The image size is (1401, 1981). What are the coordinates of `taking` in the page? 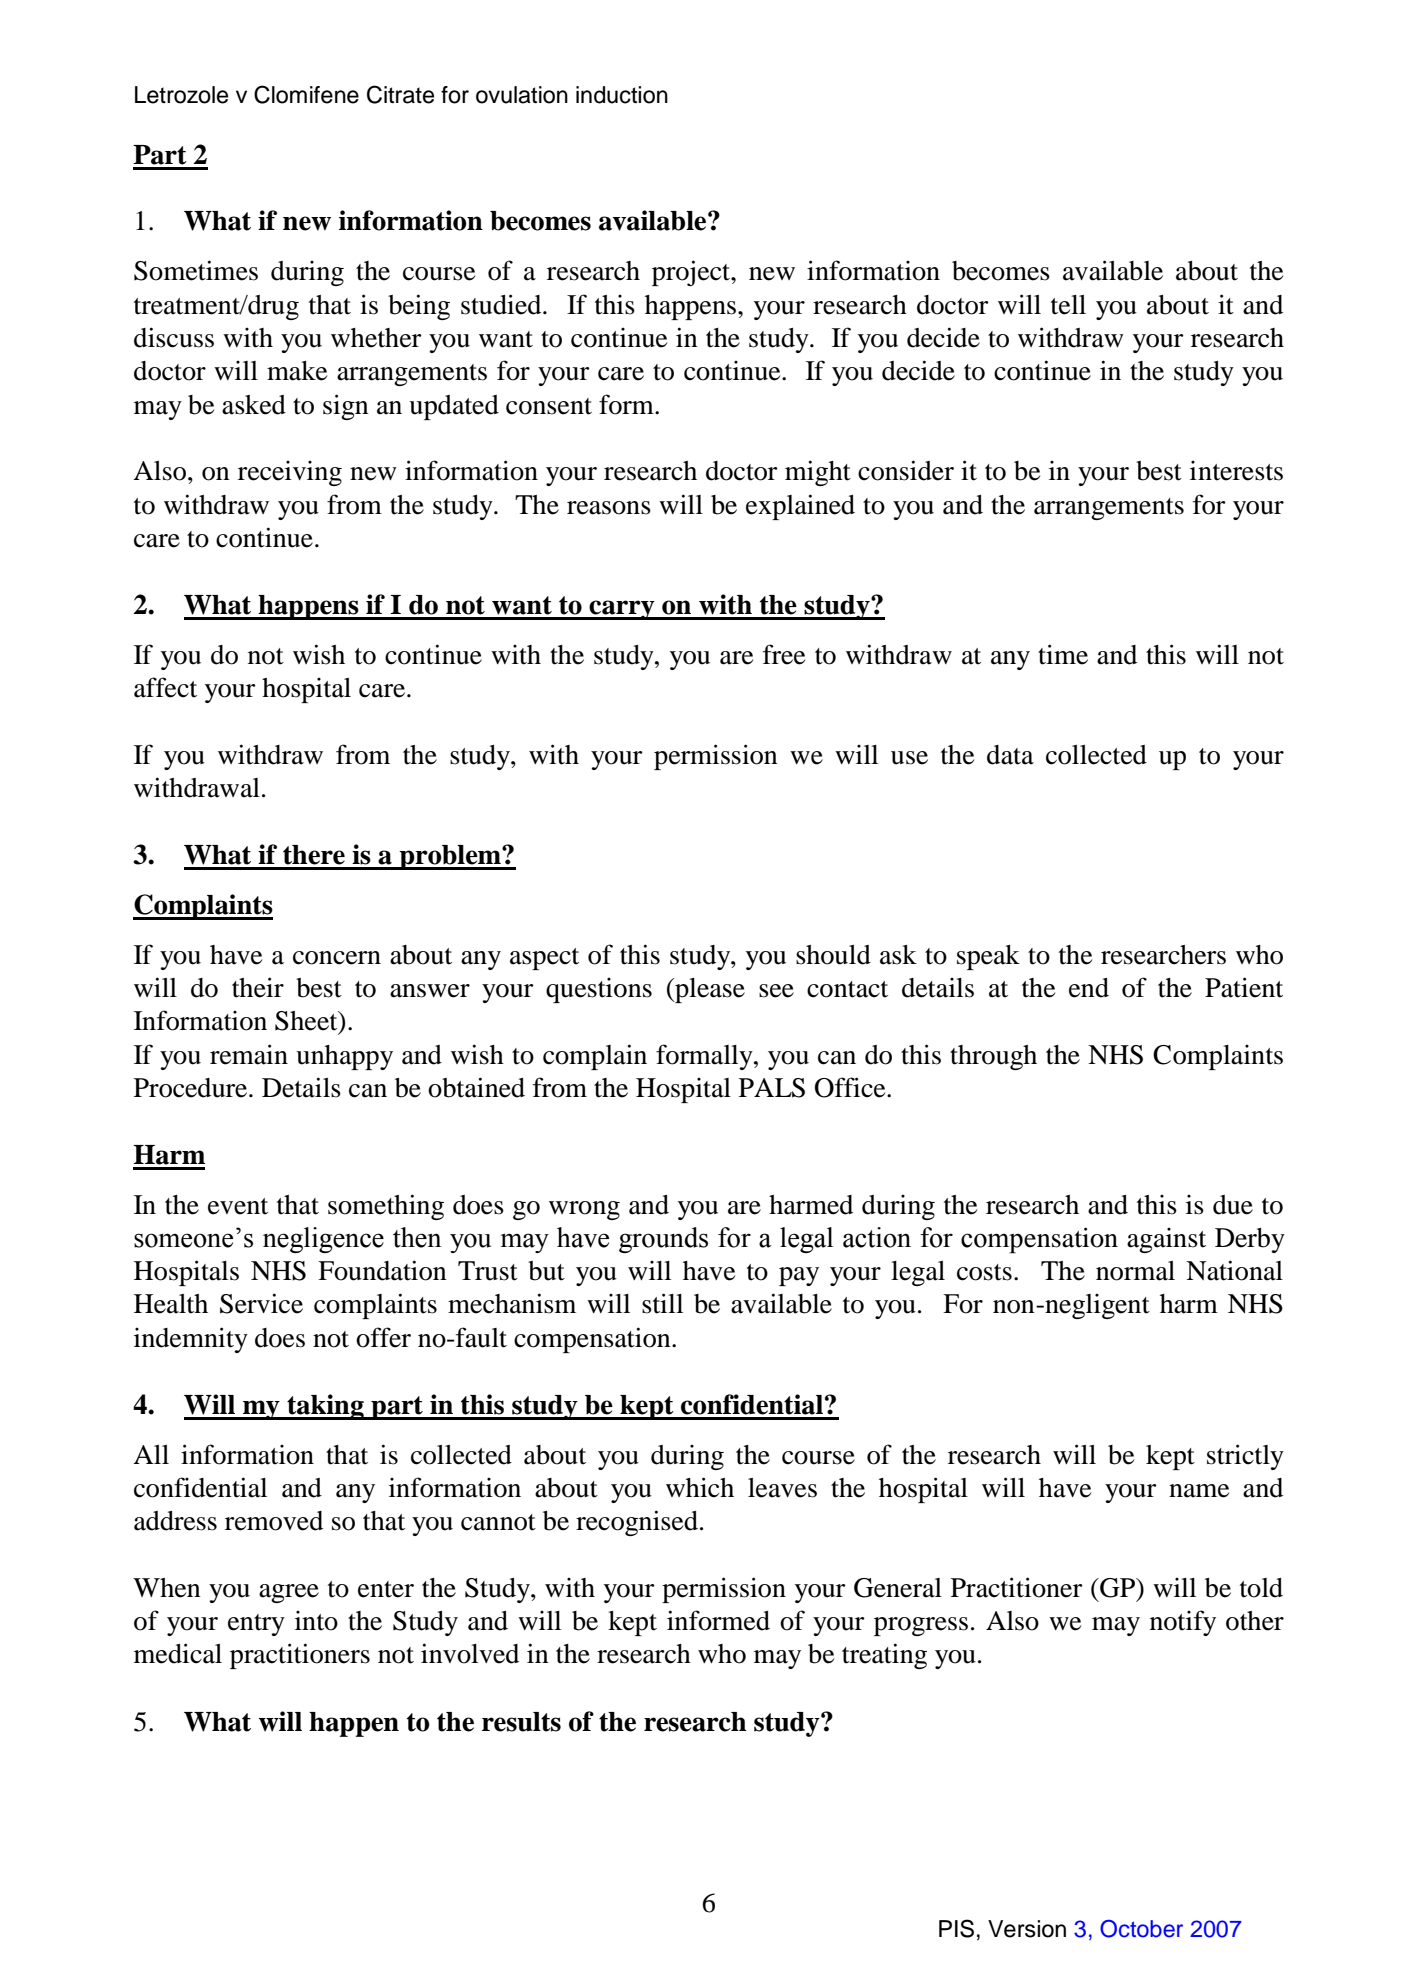 It's located at (325, 1407).
